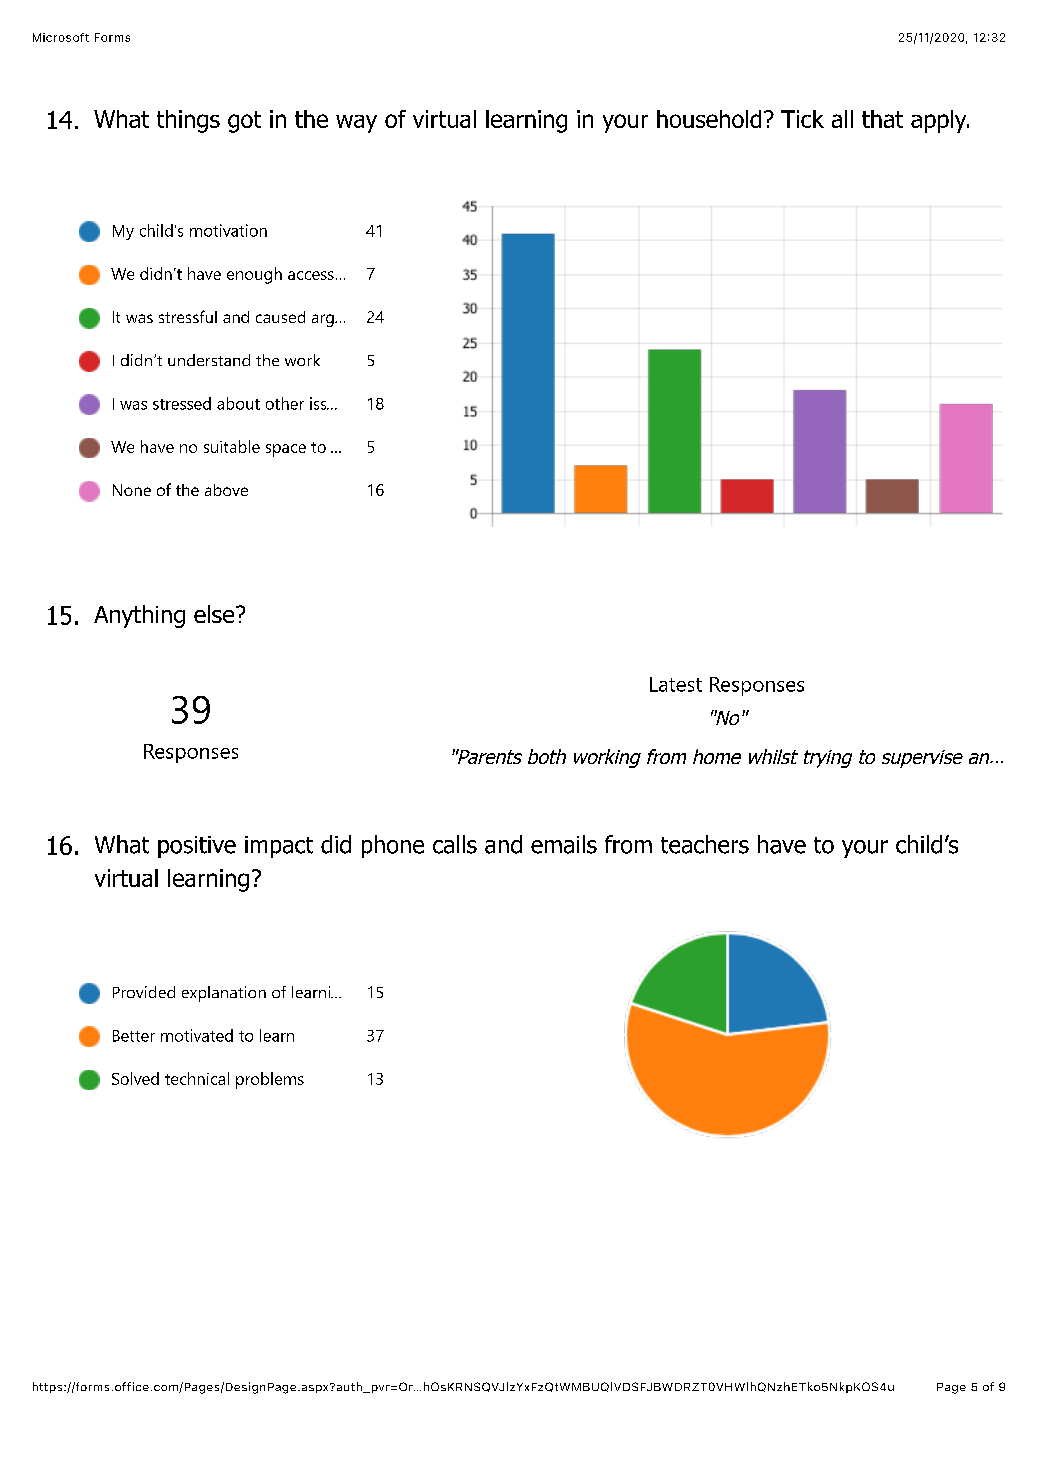  I want to click on Latest, so click(676, 684).
